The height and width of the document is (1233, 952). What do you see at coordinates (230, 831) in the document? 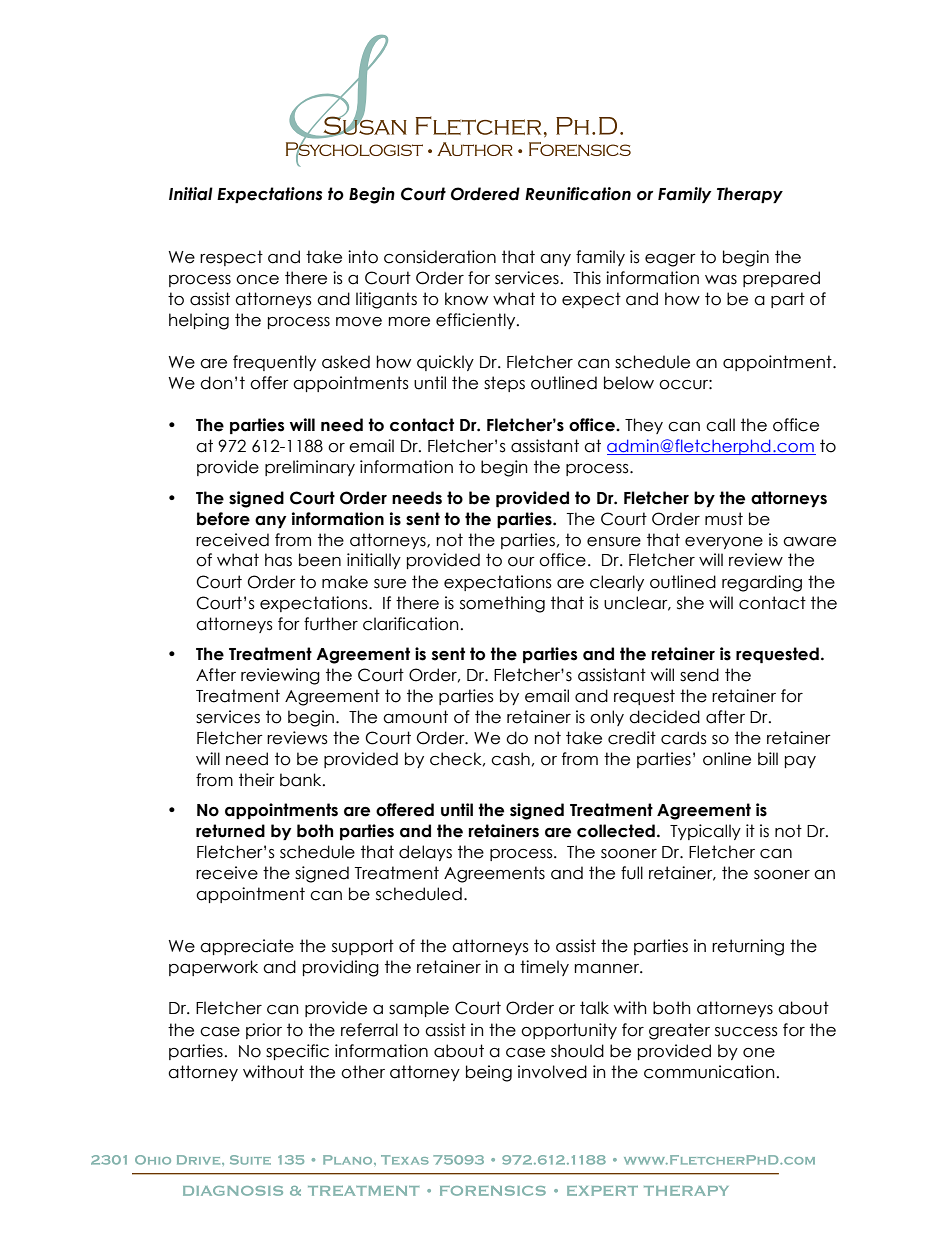
I see `returned` at bounding box center [230, 831].
